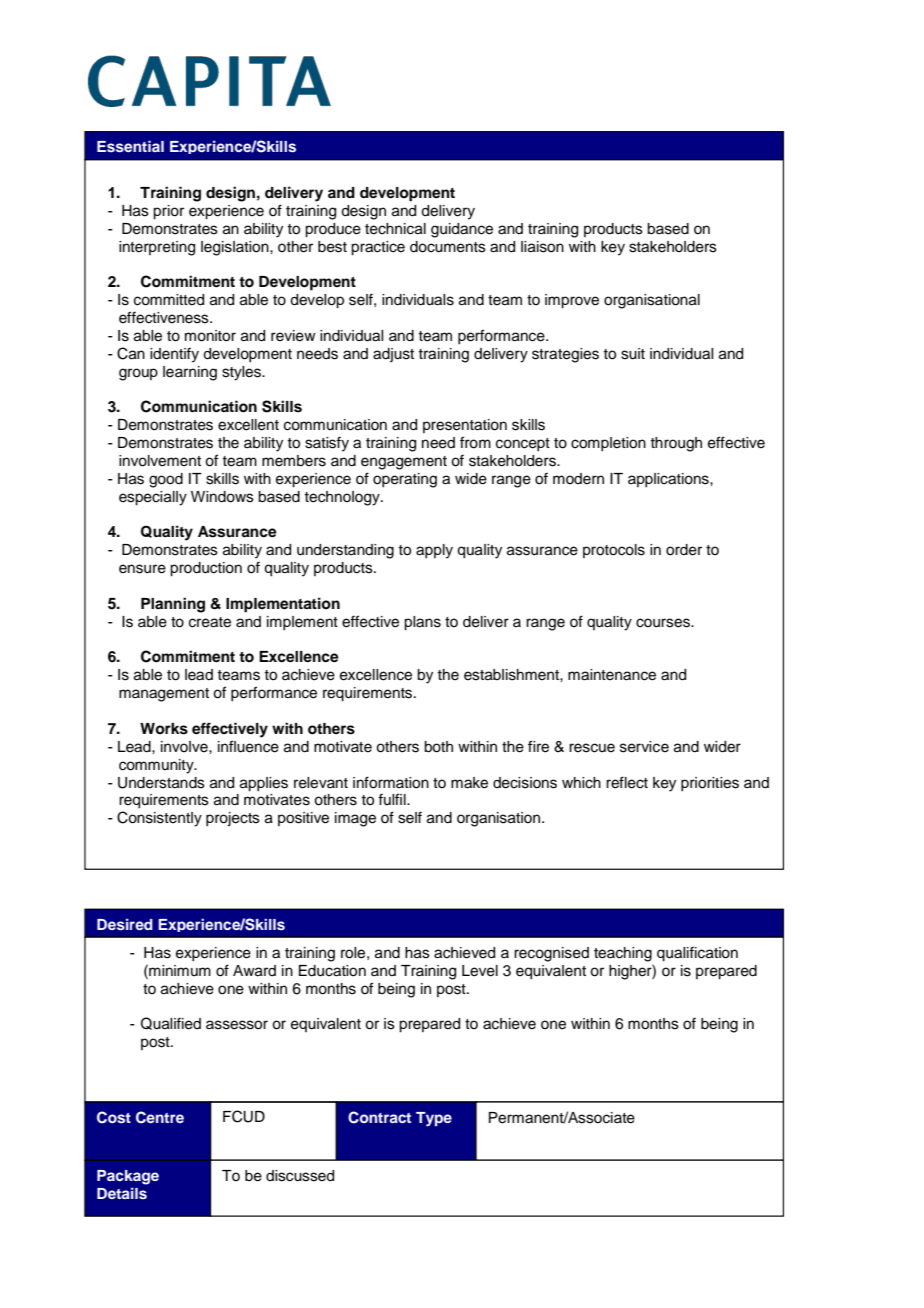 Image resolution: width=924 pixels, height=1308 pixels. What do you see at coordinates (395, 229) in the document?
I see `technical` at bounding box center [395, 229].
